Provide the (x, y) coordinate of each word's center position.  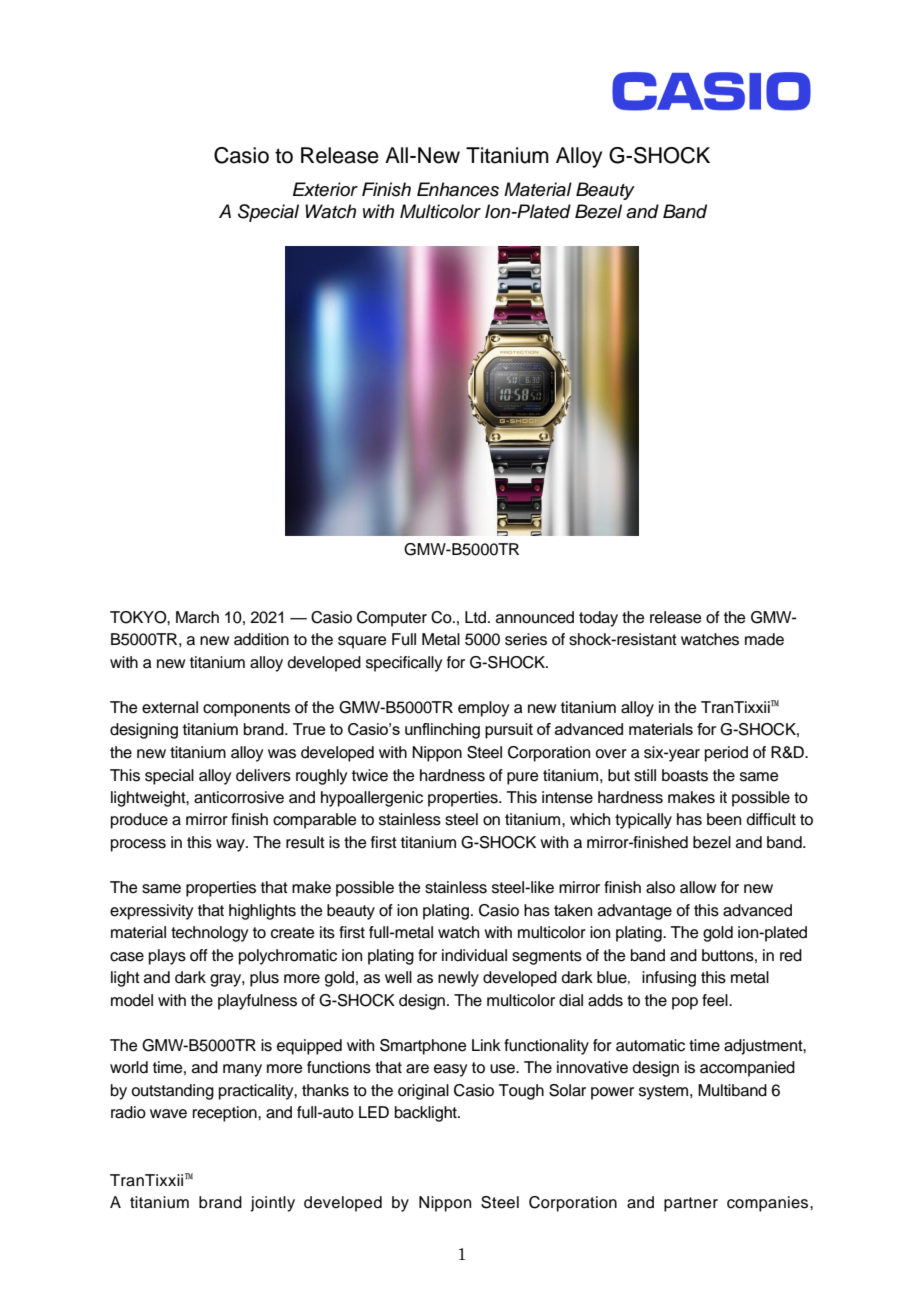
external (170, 707)
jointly (272, 1204)
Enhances (458, 189)
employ (483, 709)
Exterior (325, 189)
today (598, 619)
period (726, 754)
